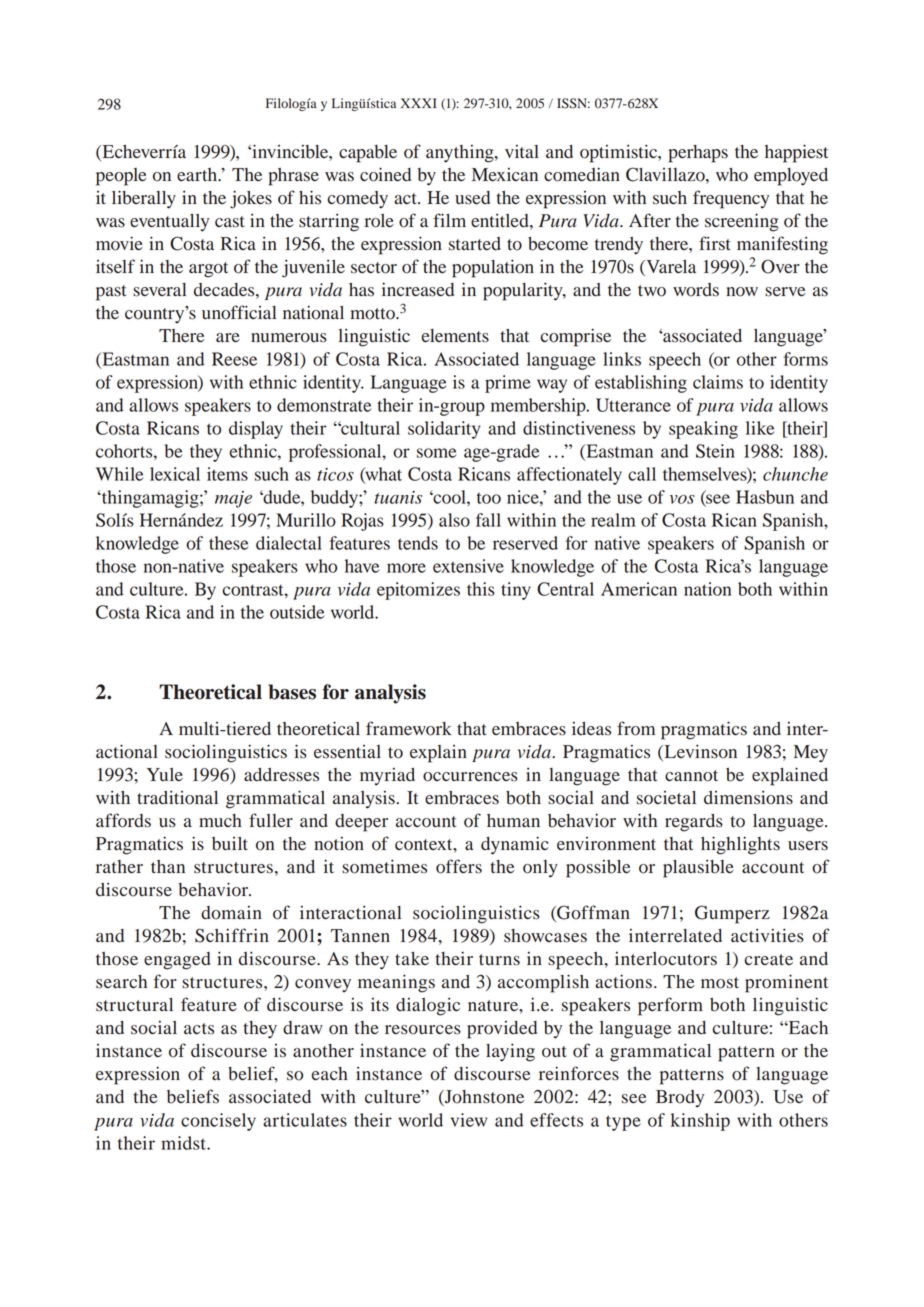  Describe the element at coordinates (698, 868) in the screenshot. I see `plausible` at that location.
